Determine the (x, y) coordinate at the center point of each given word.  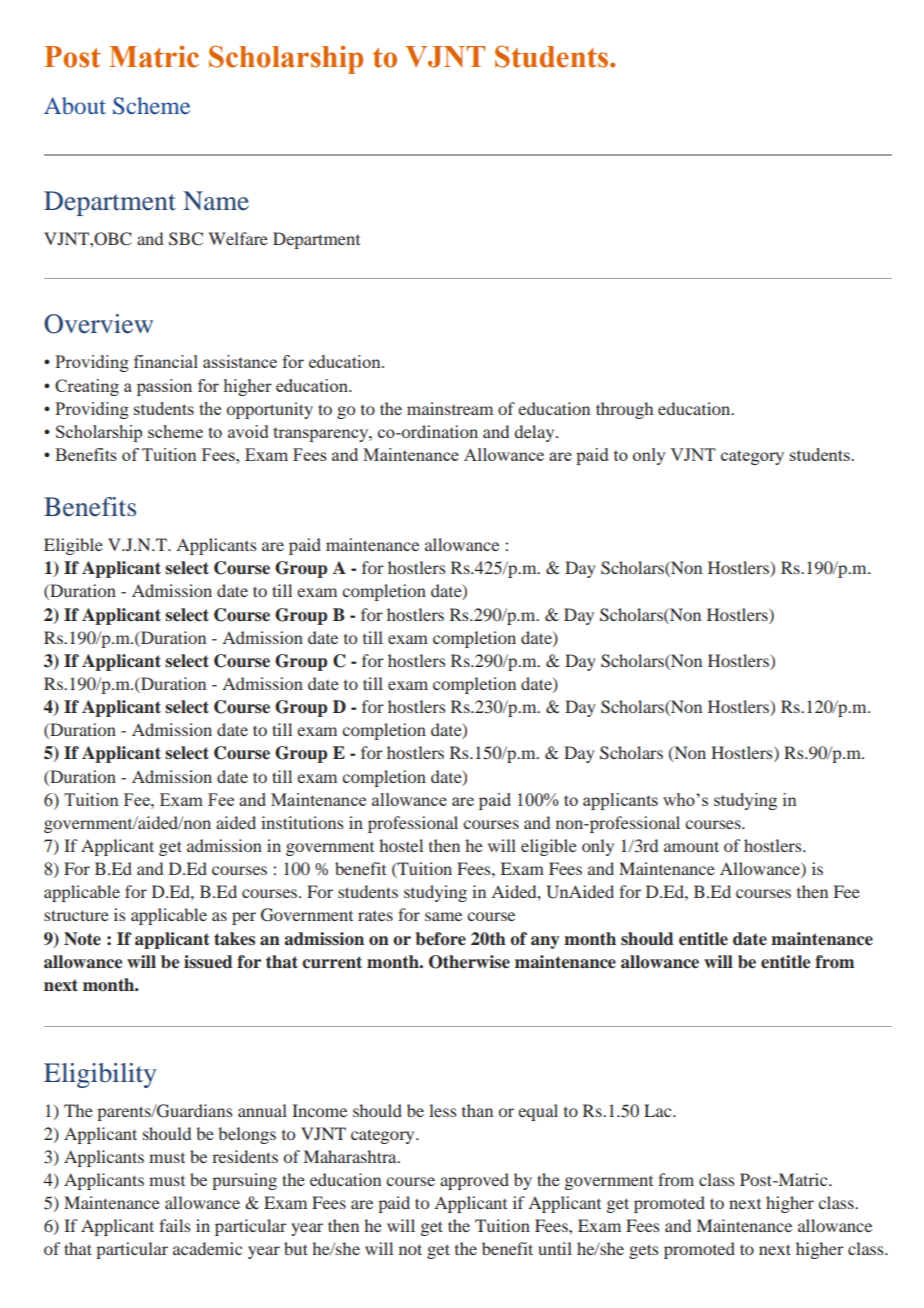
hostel (401, 845)
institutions (302, 822)
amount (691, 846)
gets (643, 1251)
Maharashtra (351, 1156)
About (75, 105)
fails (174, 1225)
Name (216, 201)
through (624, 410)
